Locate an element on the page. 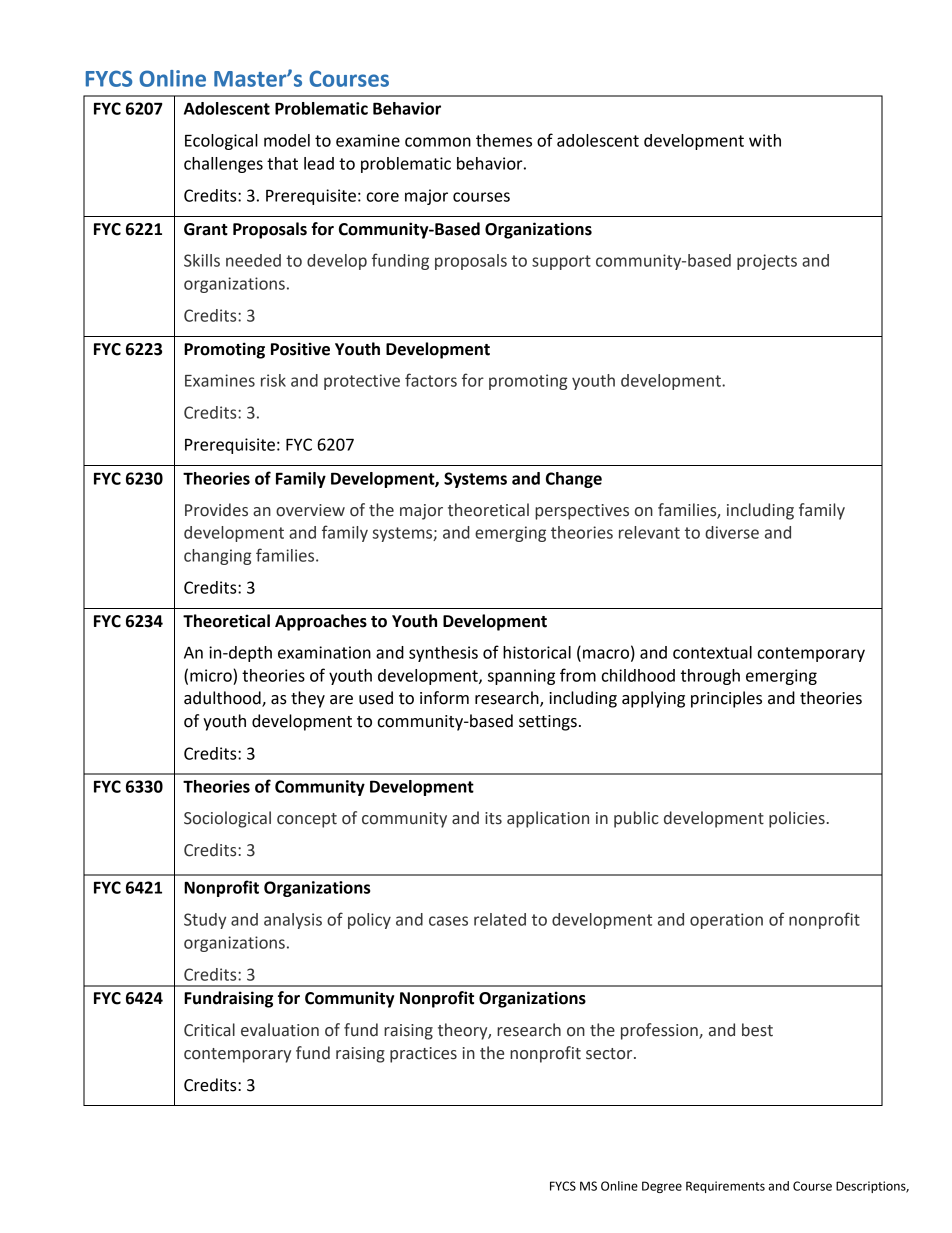  Requirements is located at coordinates (725, 1187).
